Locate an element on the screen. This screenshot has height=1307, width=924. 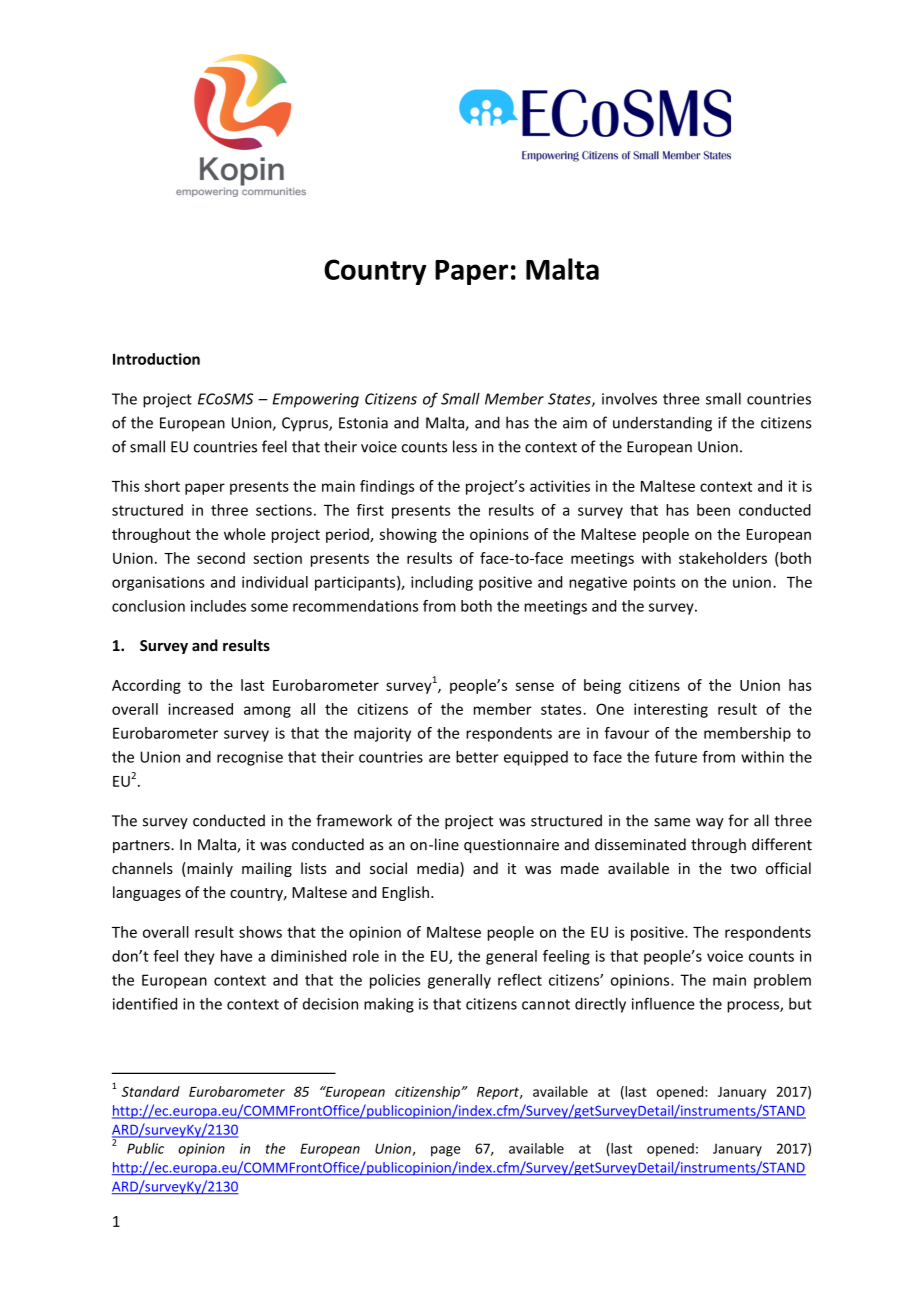
recognise is located at coordinates (250, 758).
